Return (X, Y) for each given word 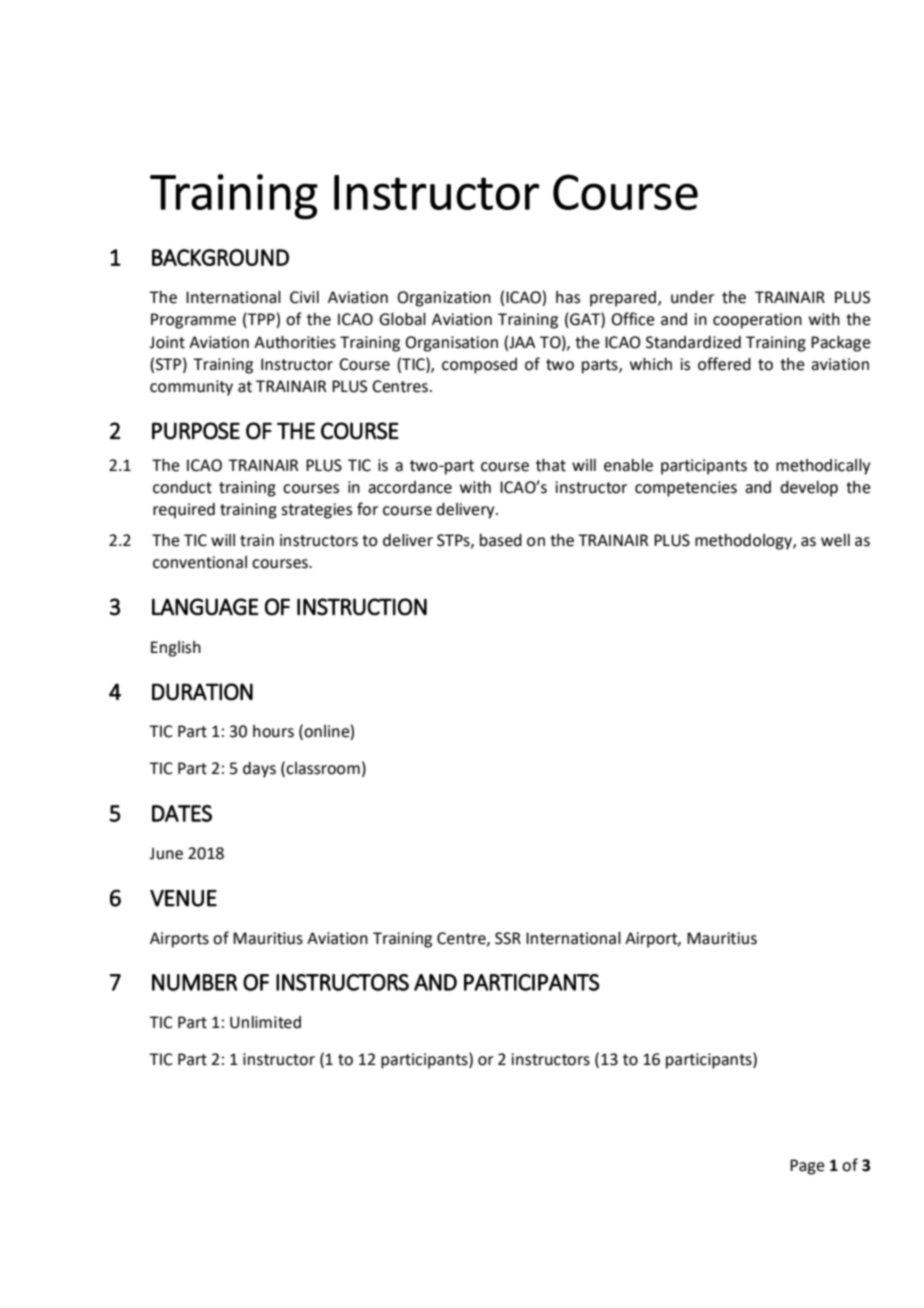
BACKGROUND (220, 257)
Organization (444, 299)
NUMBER (195, 982)
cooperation (757, 321)
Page (807, 1167)
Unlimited (265, 1022)
